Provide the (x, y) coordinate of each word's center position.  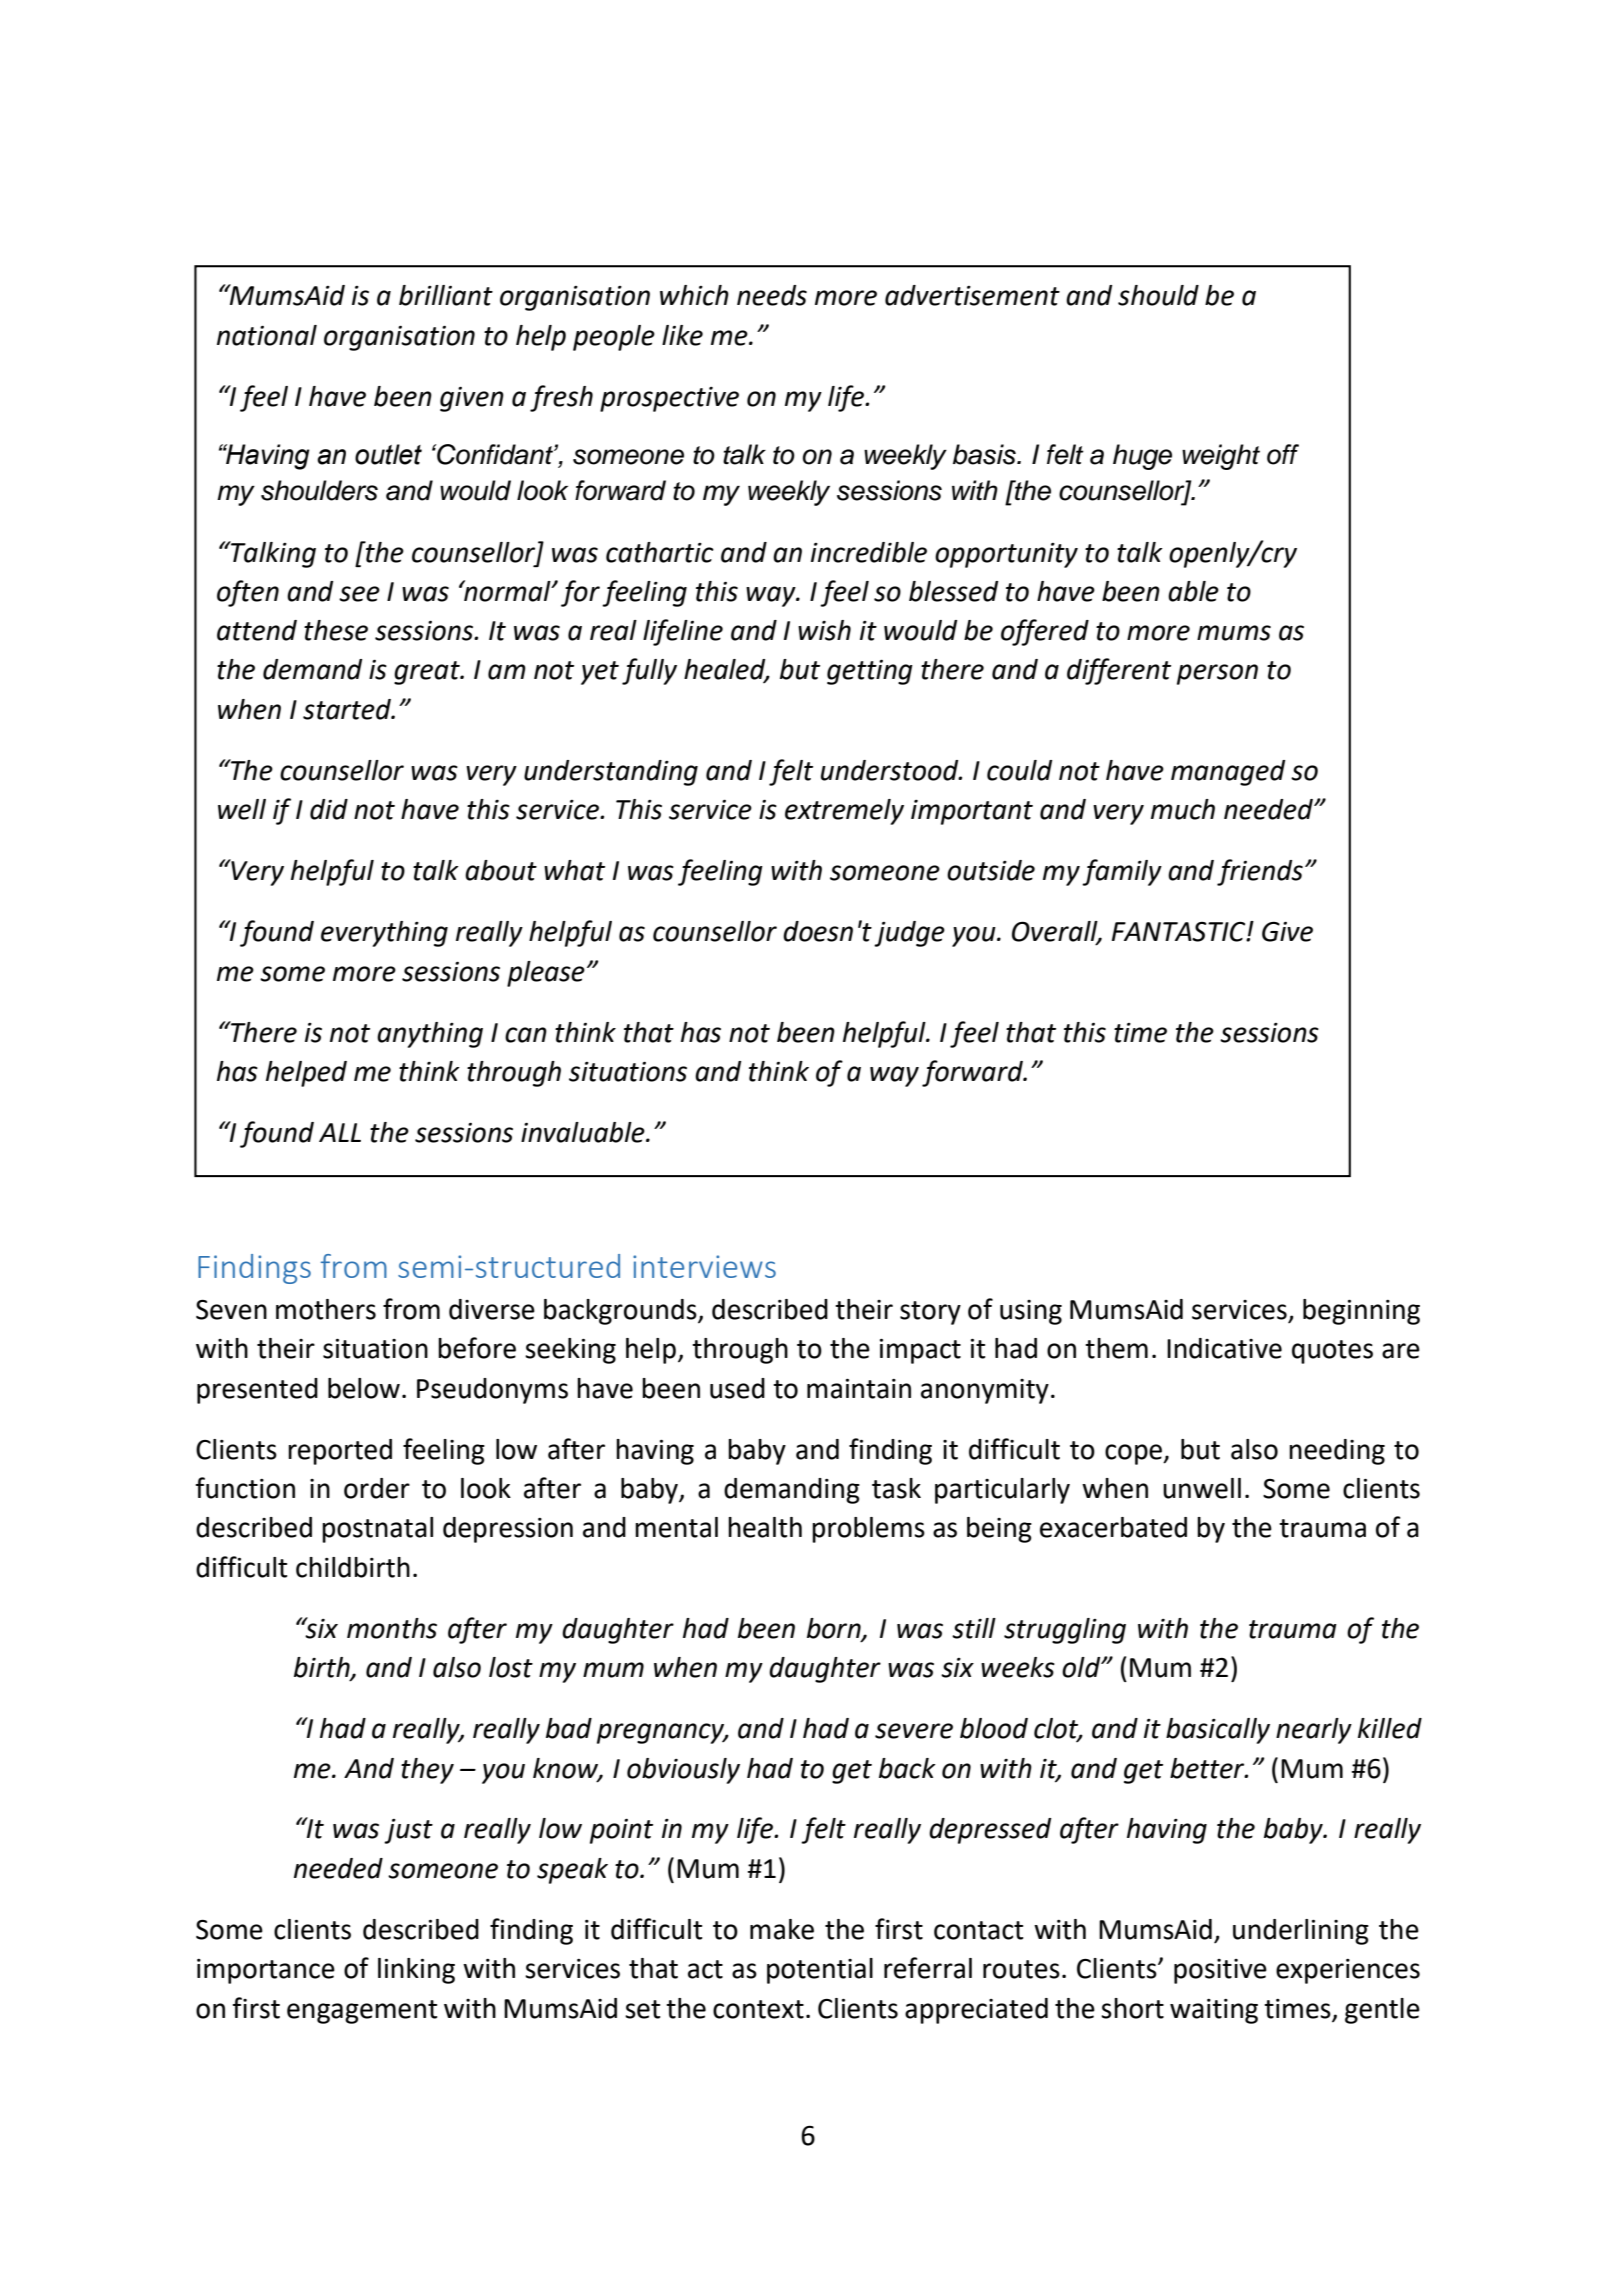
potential (820, 1971)
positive (1220, 1971)
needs (772, 295)
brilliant (446, 295)
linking (416, 1971)
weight (1221, 457)
